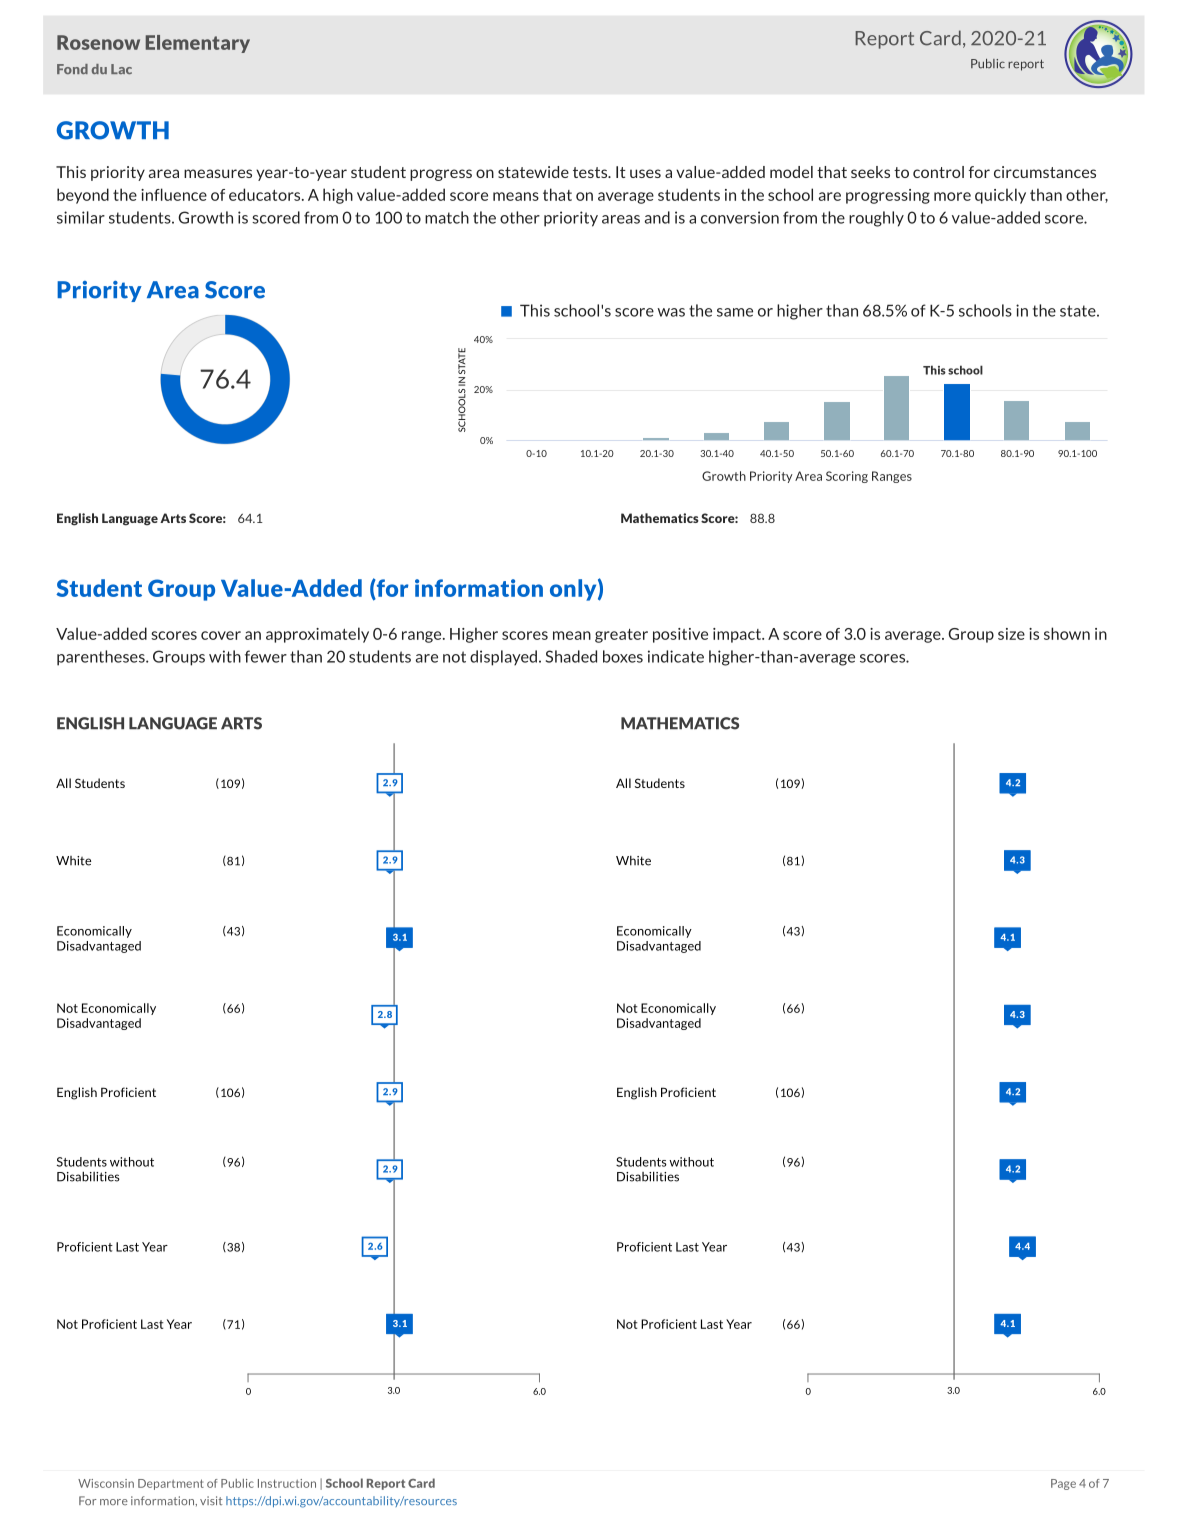 This screenshot has height=1534, width=1185. Describe the element at coordinates (198, 44) in the screenshot. I see `Elementary` at that location.
